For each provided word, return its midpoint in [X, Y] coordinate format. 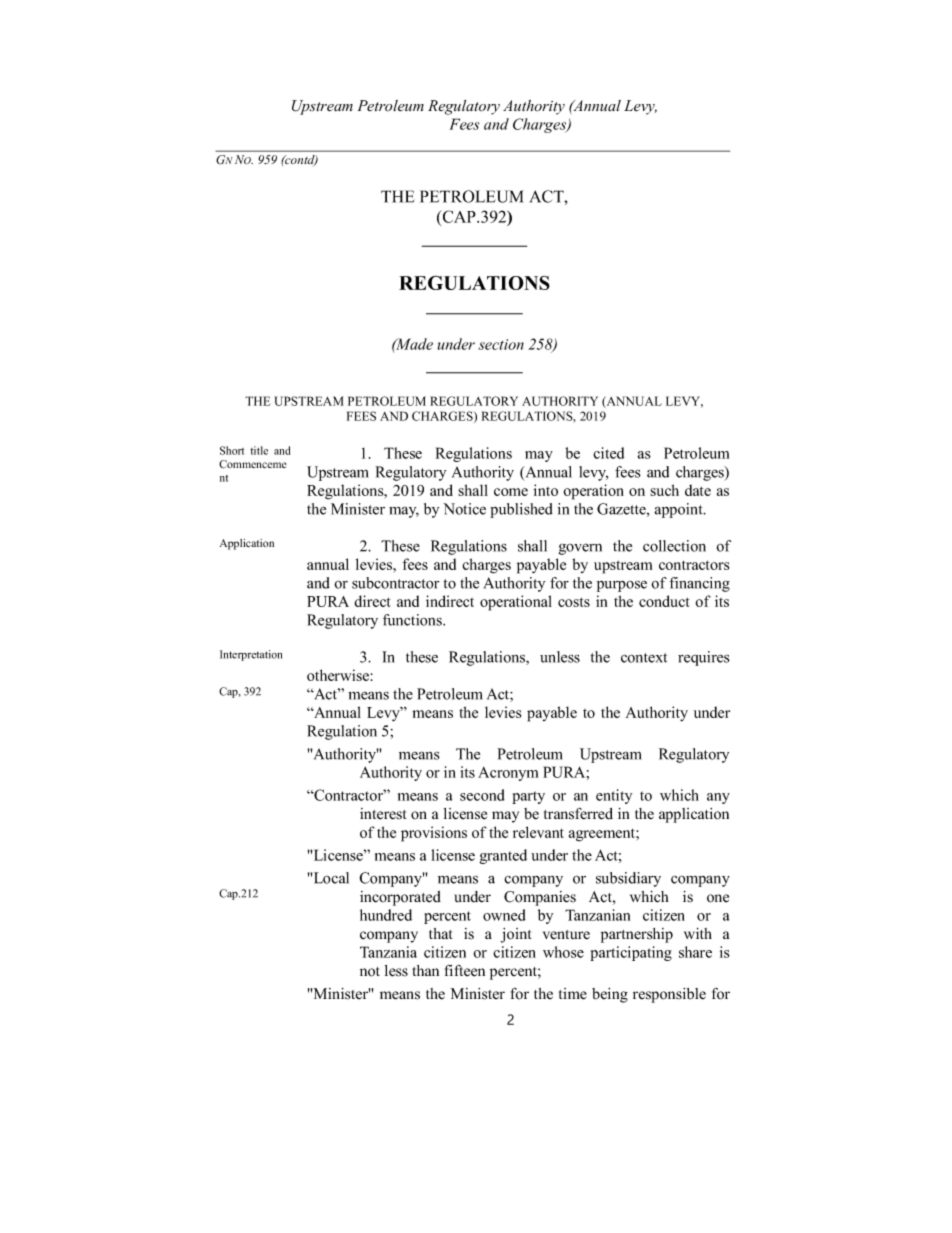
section [501, 344]
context [644, 658]
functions [413, 620]
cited [608, 453]
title [259, 450]
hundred [386, 915]
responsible [669, 995]
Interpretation [251, 655]
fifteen [465, 971]
